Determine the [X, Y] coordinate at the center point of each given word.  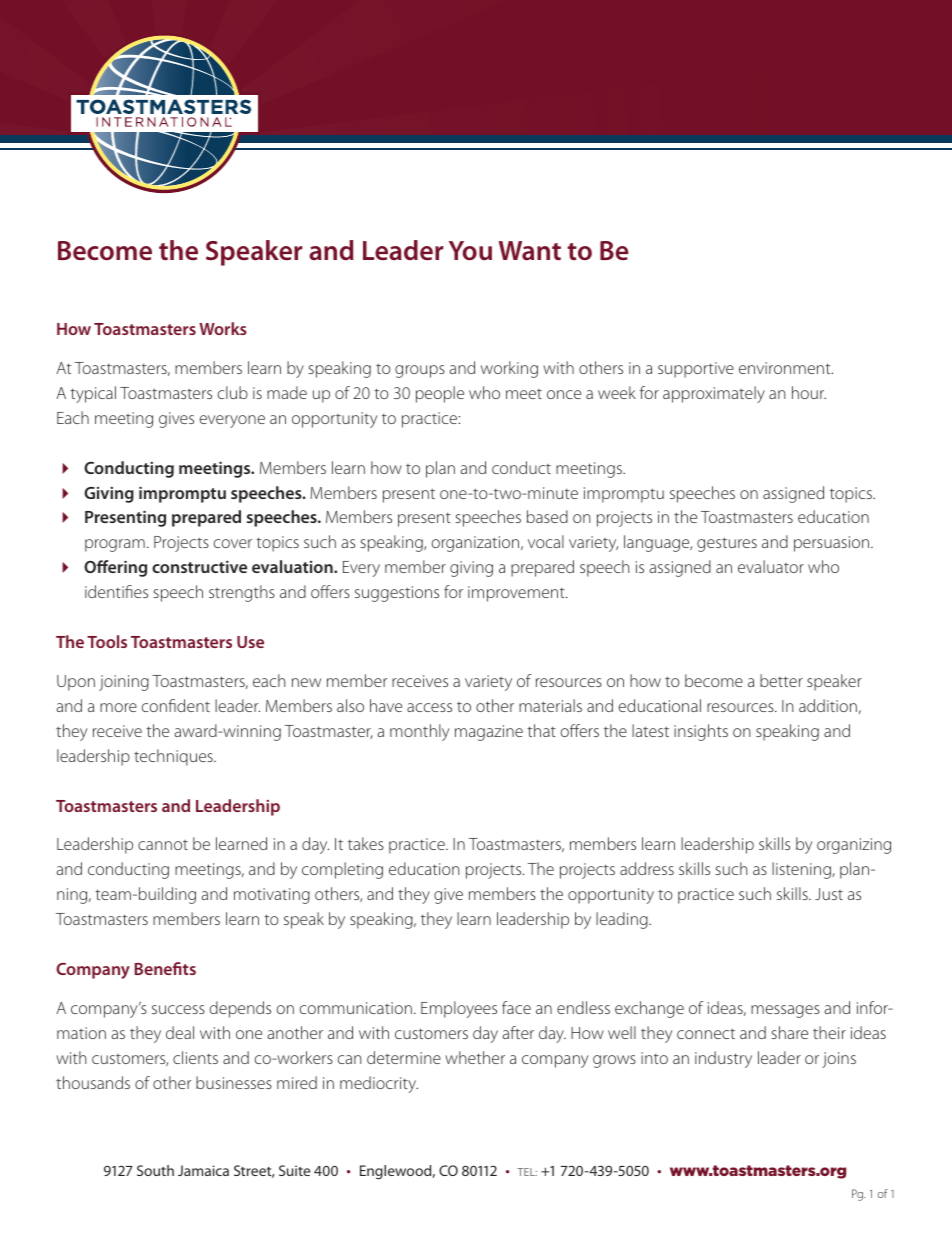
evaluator [771, 566]
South [155, 1170]
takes [366, 843]
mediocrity [379, 1084]
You [470, 251]
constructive [199, 566]
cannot [163, 845]
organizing [854, 846]
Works [223, 328]
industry [723, 1059]
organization [477, 544]
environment [786, 368]
